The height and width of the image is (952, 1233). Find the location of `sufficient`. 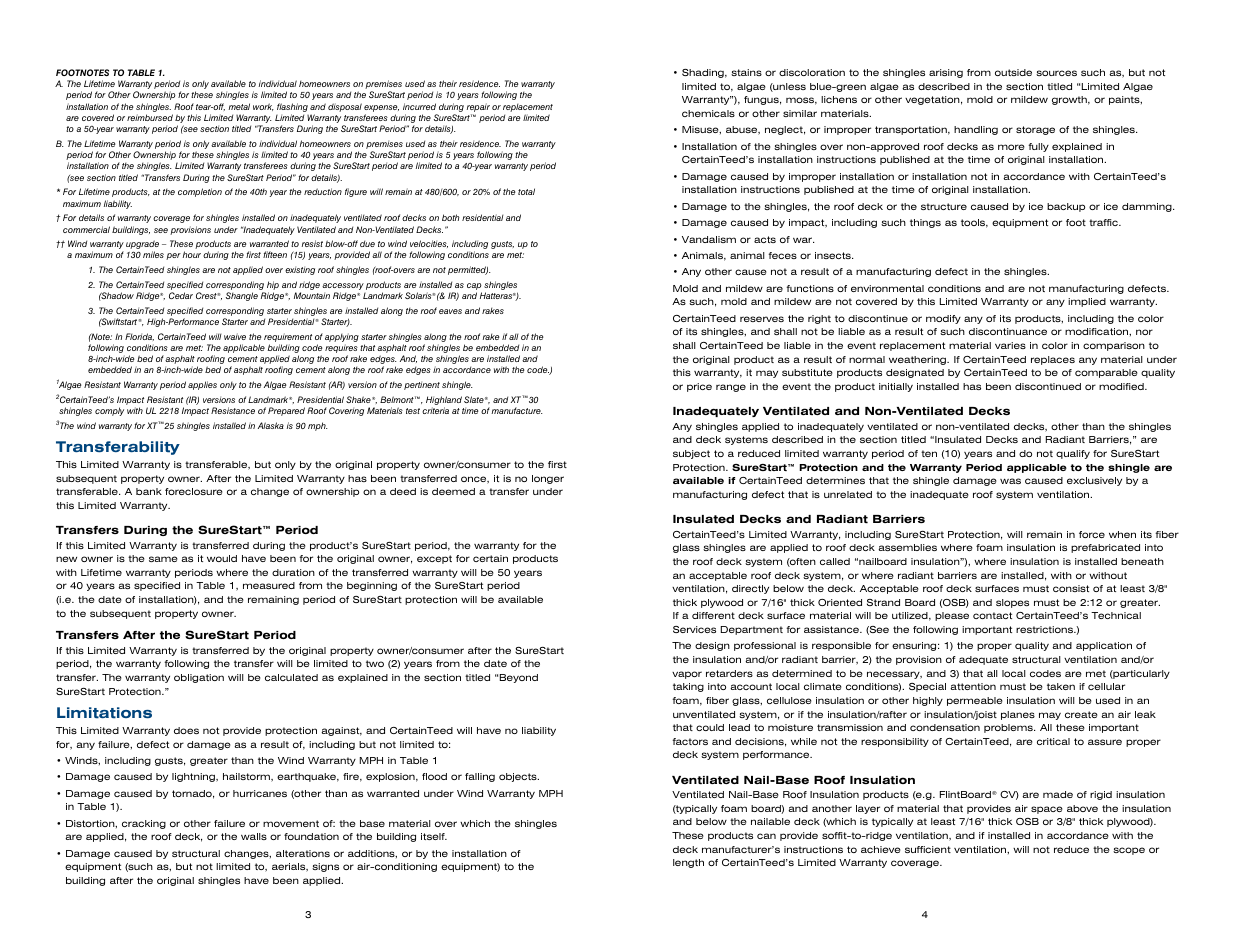

sufficient is located at coordinates (928, 849).
